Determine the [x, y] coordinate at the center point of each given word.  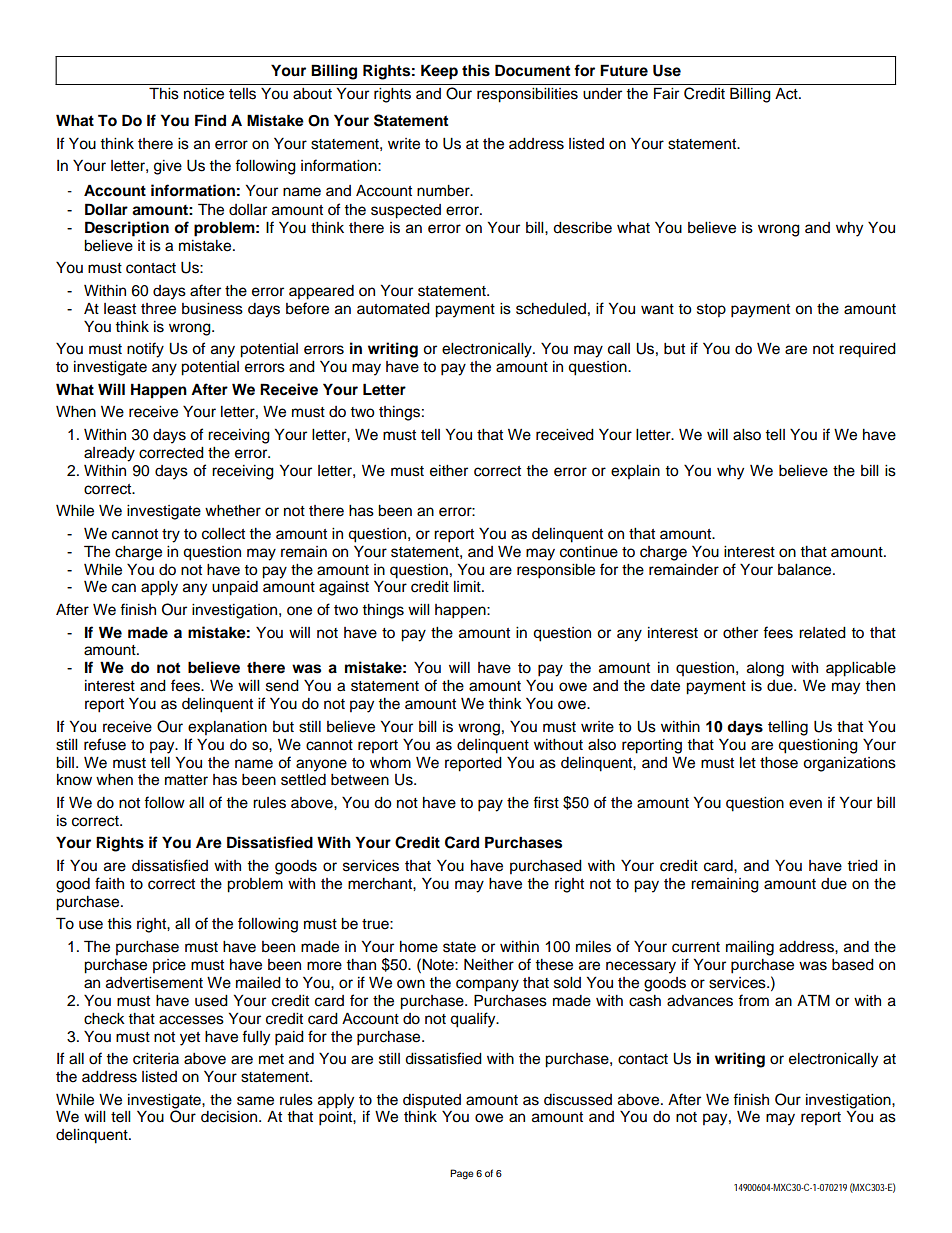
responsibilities [527, 95]
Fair [666, 93]
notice [204, 94]
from [753, 1000]
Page [462, 1174]
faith [109, 883]
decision [229, 1117]
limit [468, 586]
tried [862, 866]
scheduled [551, 309]
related [822, 633]
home [419, 947]
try [171, 536]
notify [145, 350]
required [867, 350]
